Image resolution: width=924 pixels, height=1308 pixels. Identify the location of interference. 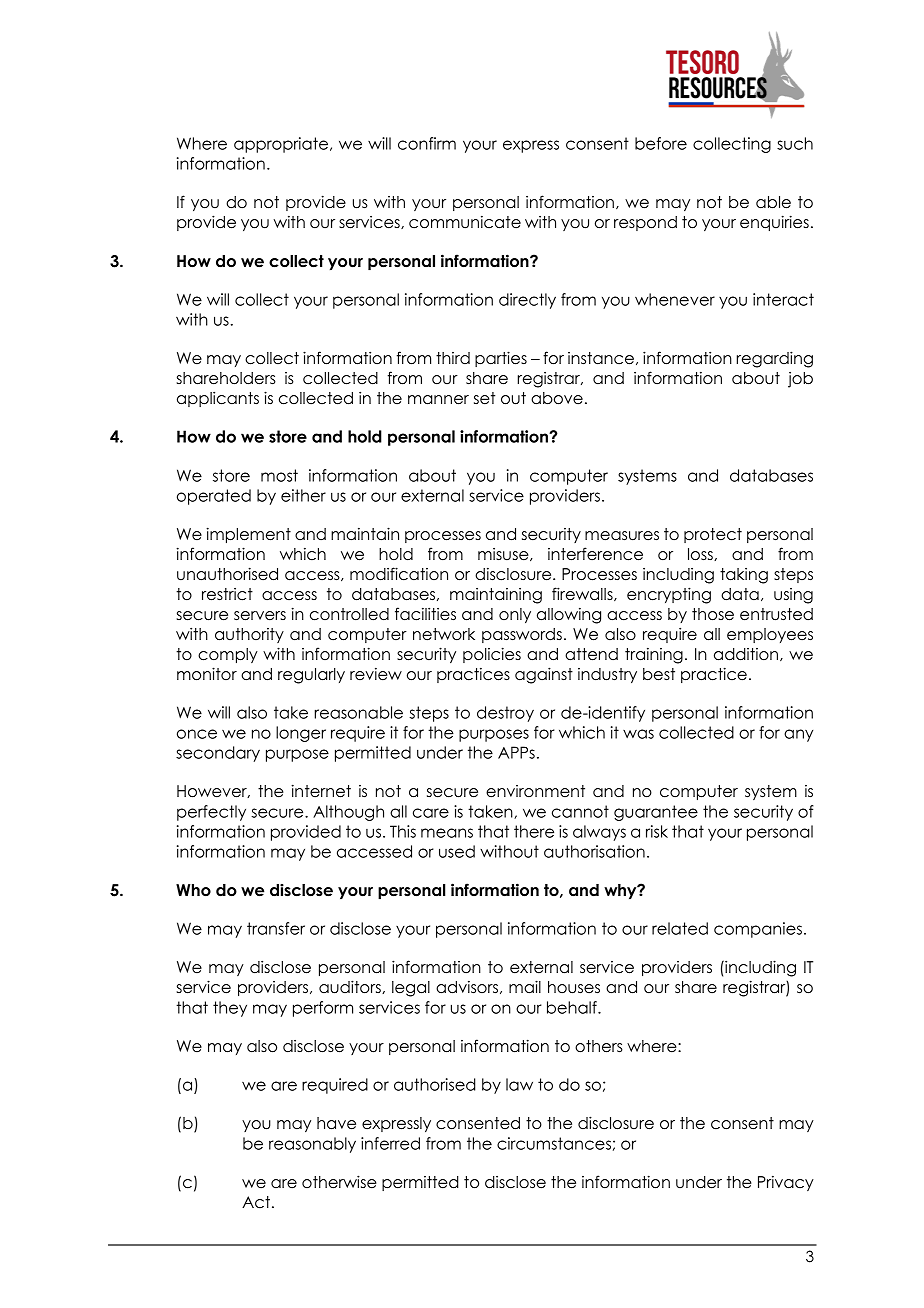
(595, 554).
